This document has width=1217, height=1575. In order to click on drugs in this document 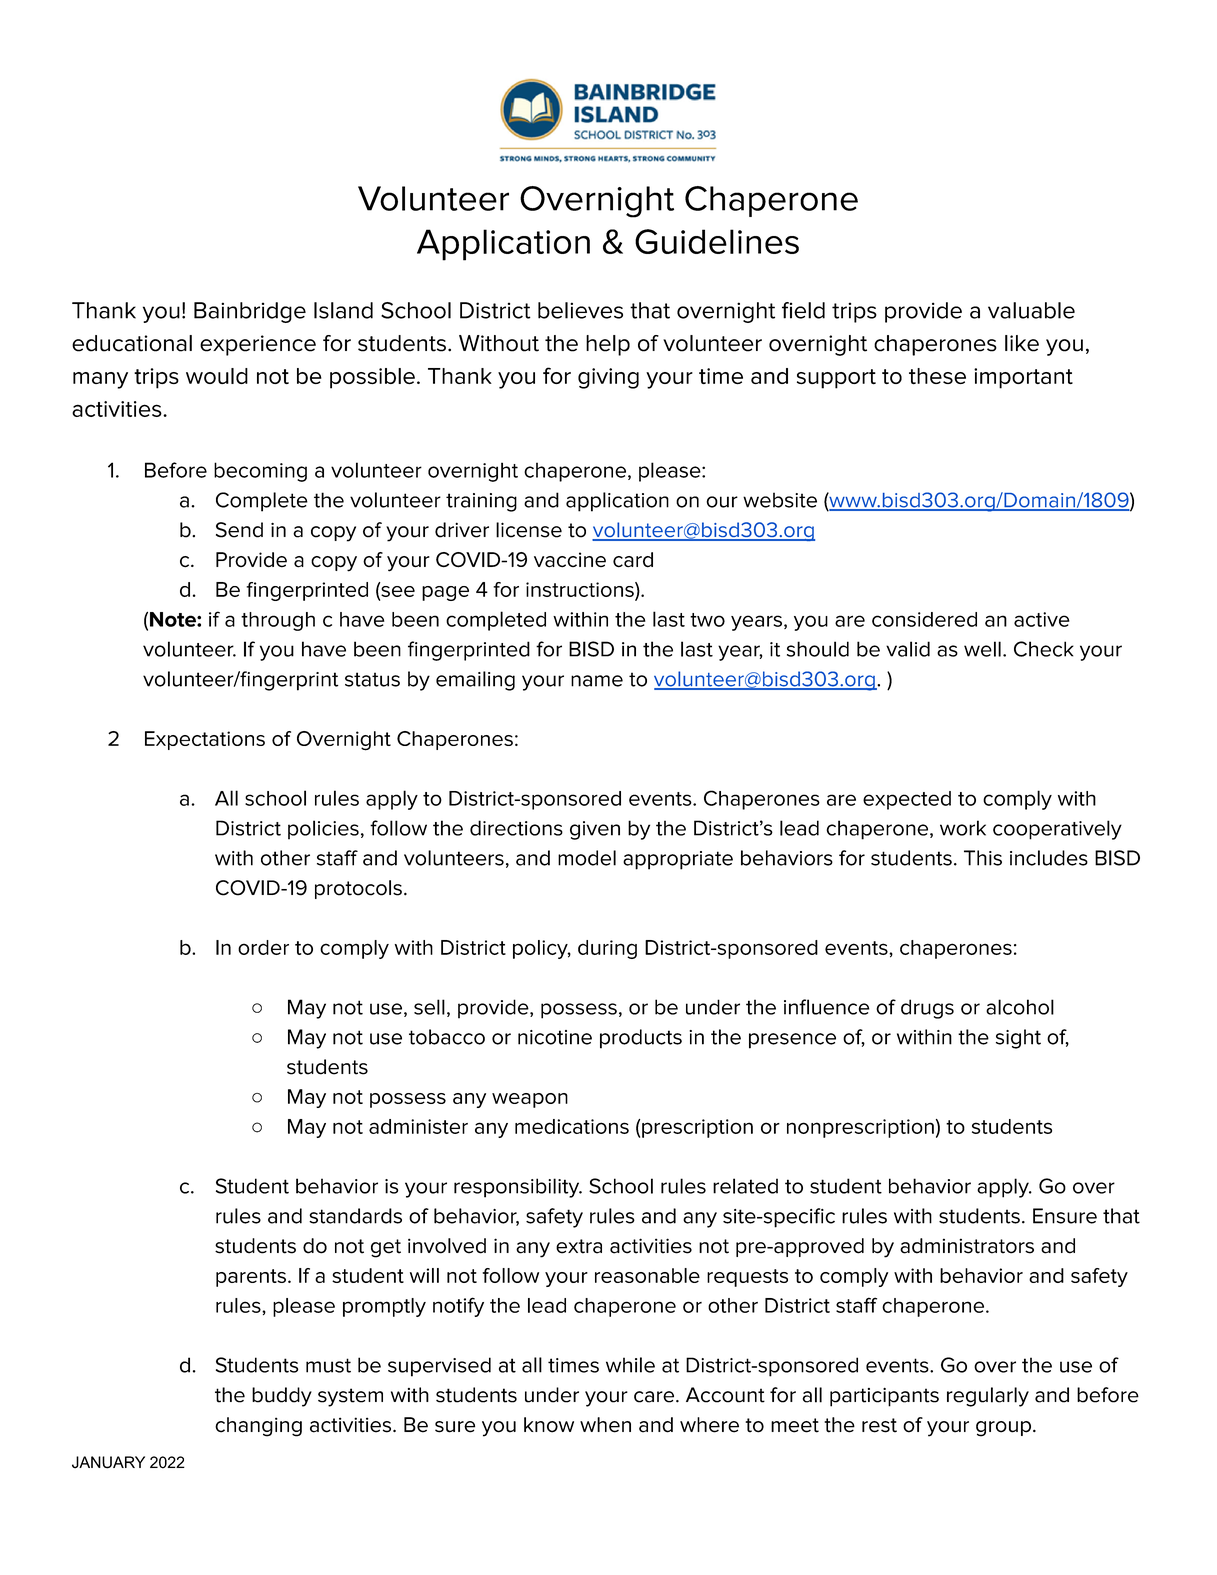, I will do `click(927, 1009)`.
